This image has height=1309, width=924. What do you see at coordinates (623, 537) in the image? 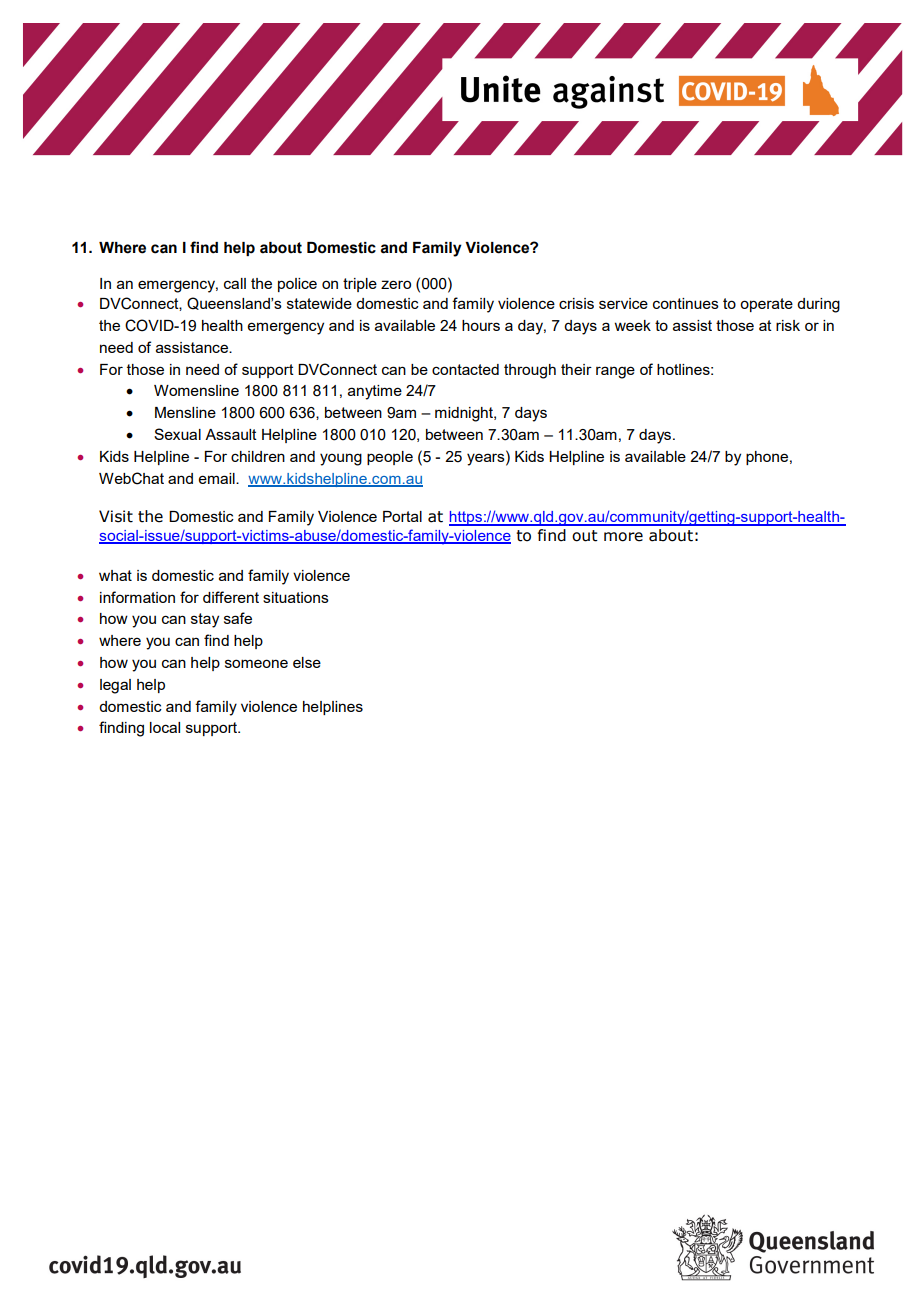
I see `more` at bounding box center [623, 537].
